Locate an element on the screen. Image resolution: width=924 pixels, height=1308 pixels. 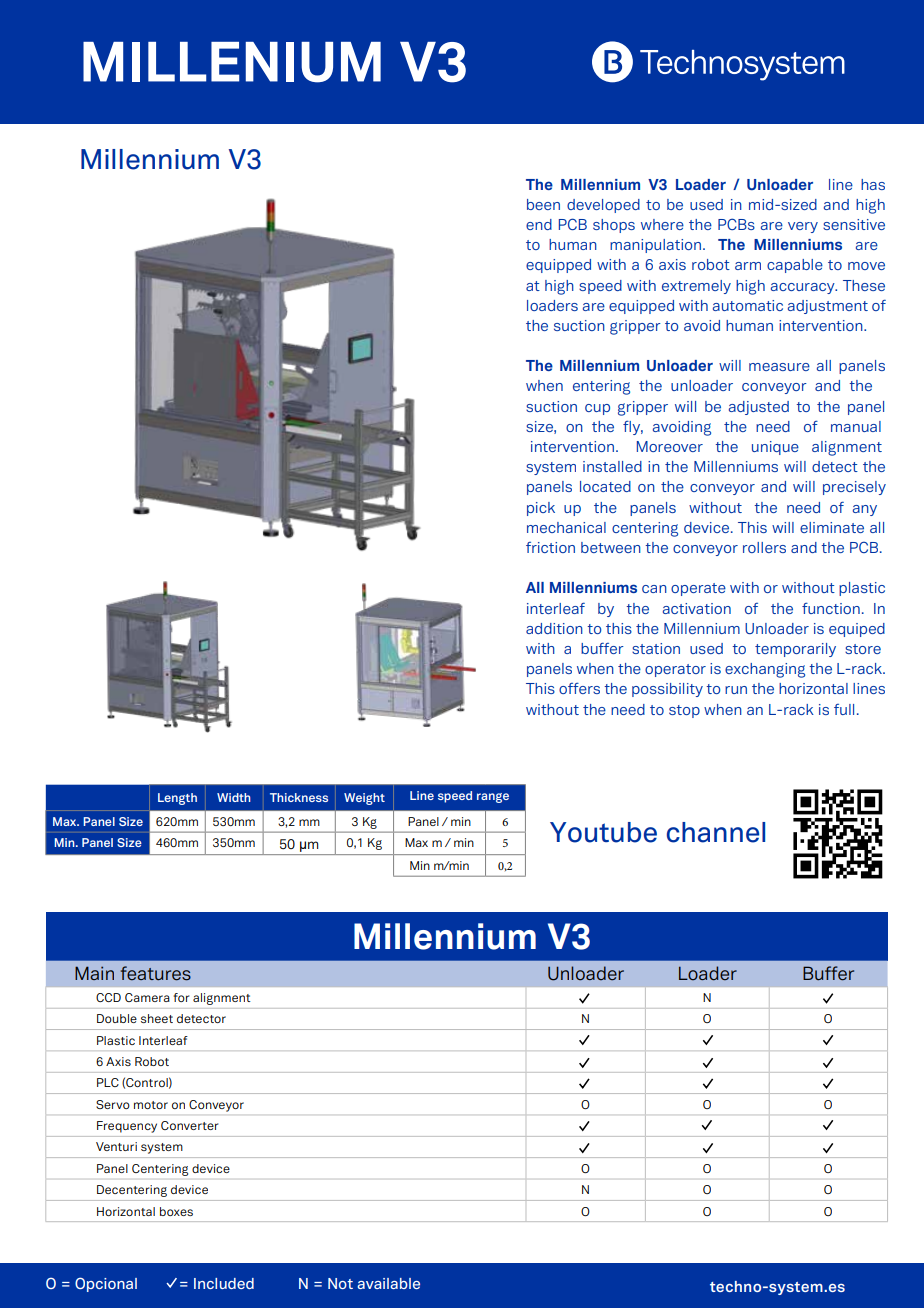
been is located at coordinates (543, 204).
